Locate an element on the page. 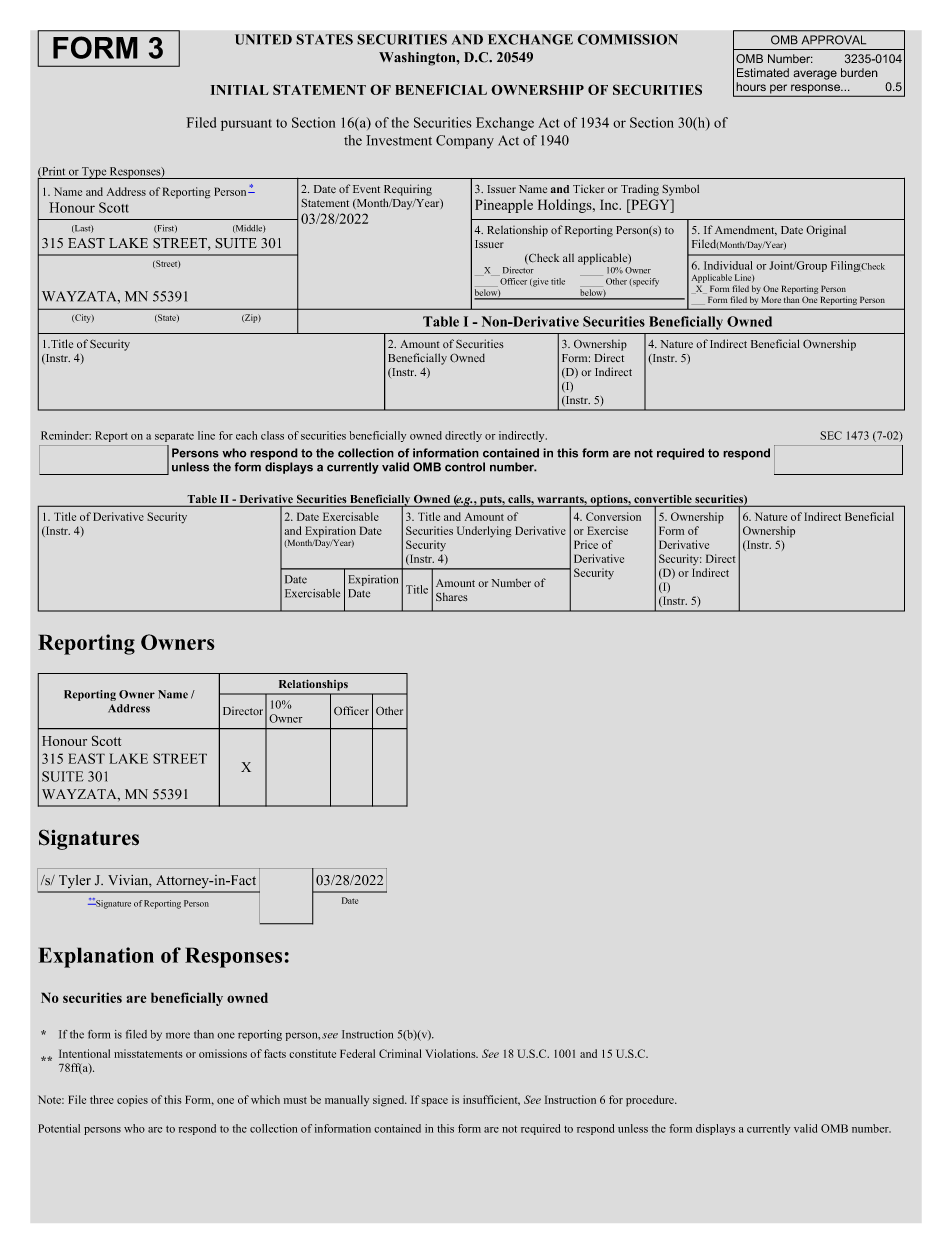 The width and height of the image is (952, 1233). separate is located at coordinates (174, 437).
